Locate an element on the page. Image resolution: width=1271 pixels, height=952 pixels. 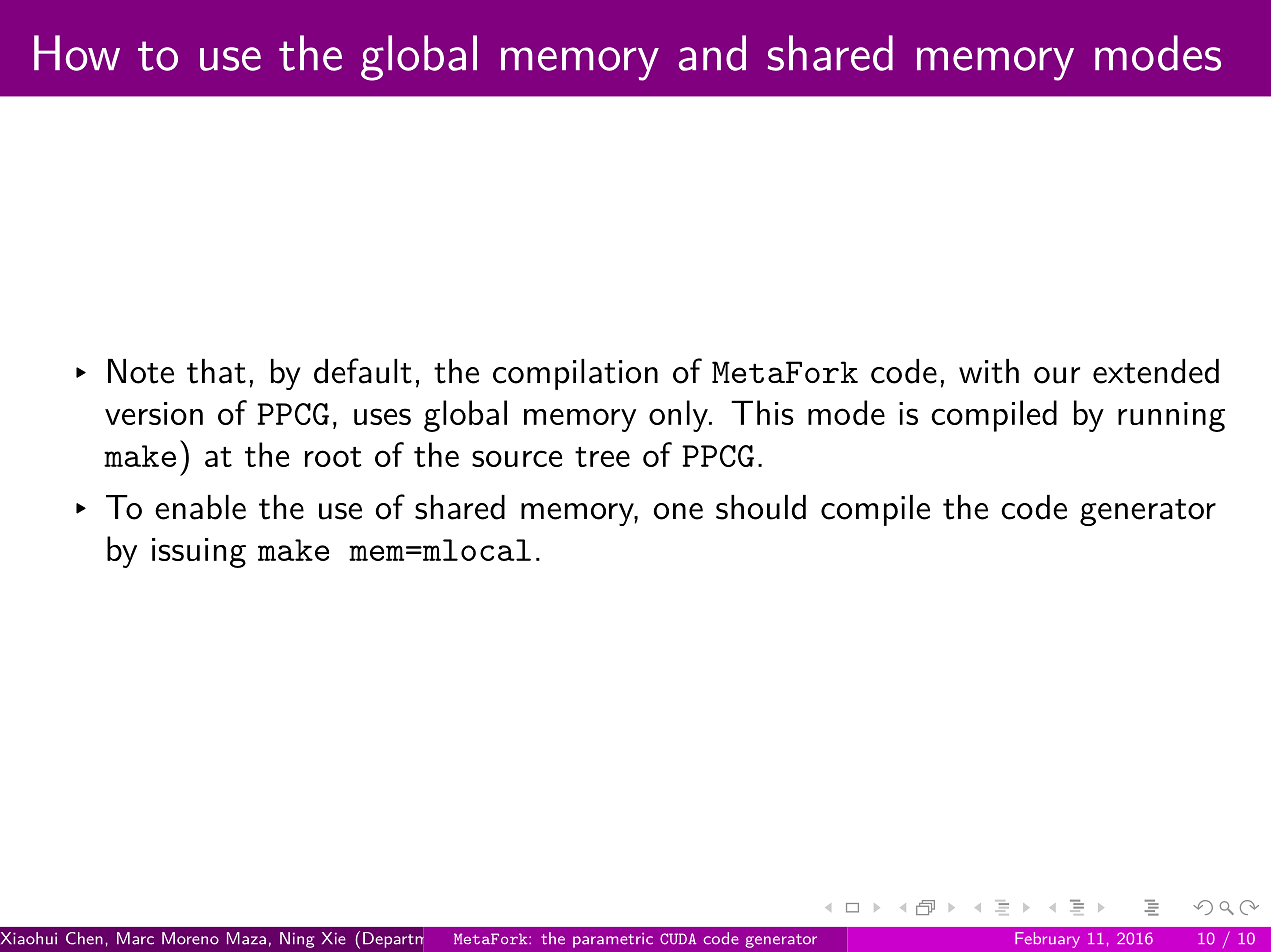
should is located at coordinates (761, 507).
